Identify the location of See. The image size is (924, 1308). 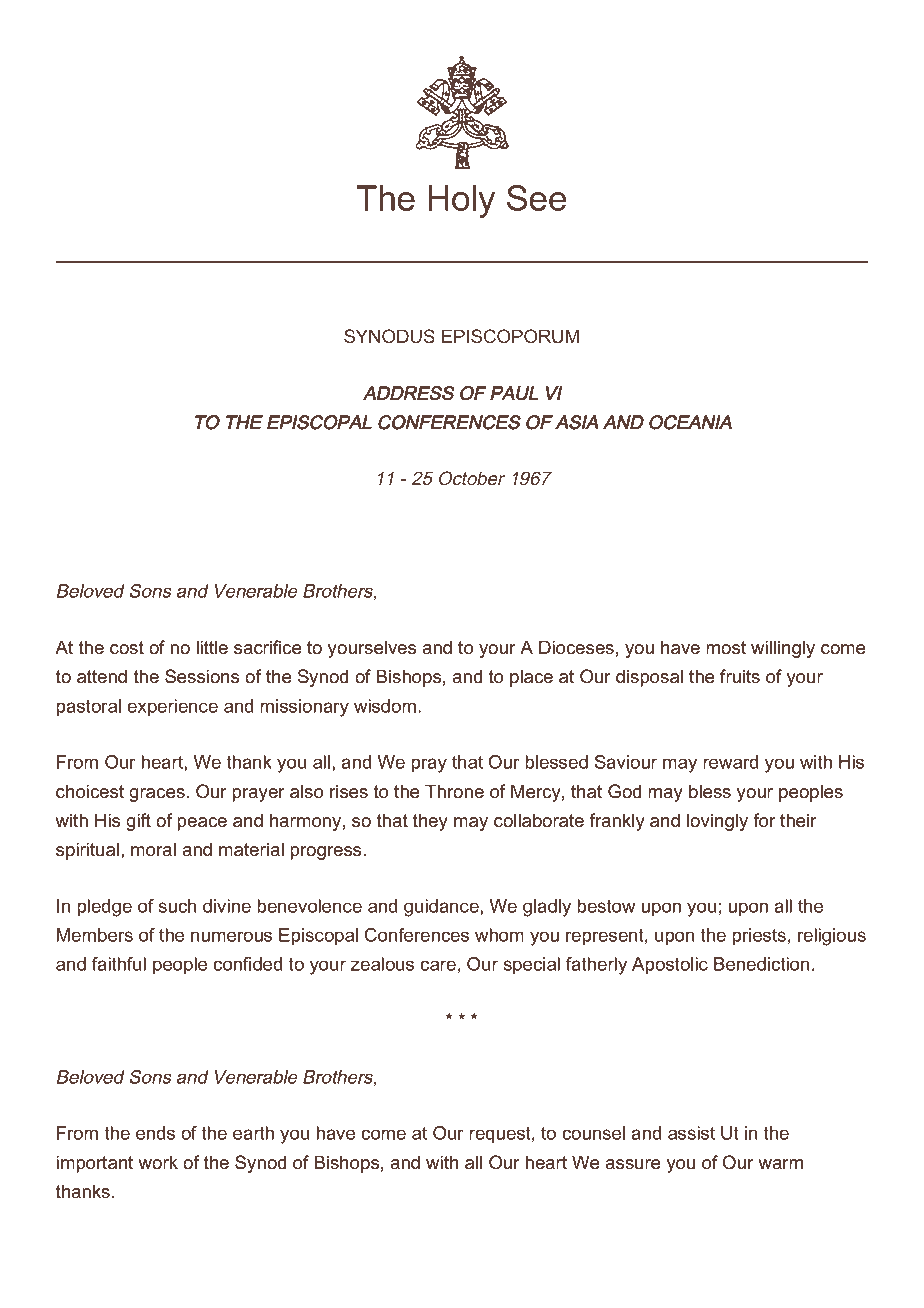
(536, 198).
